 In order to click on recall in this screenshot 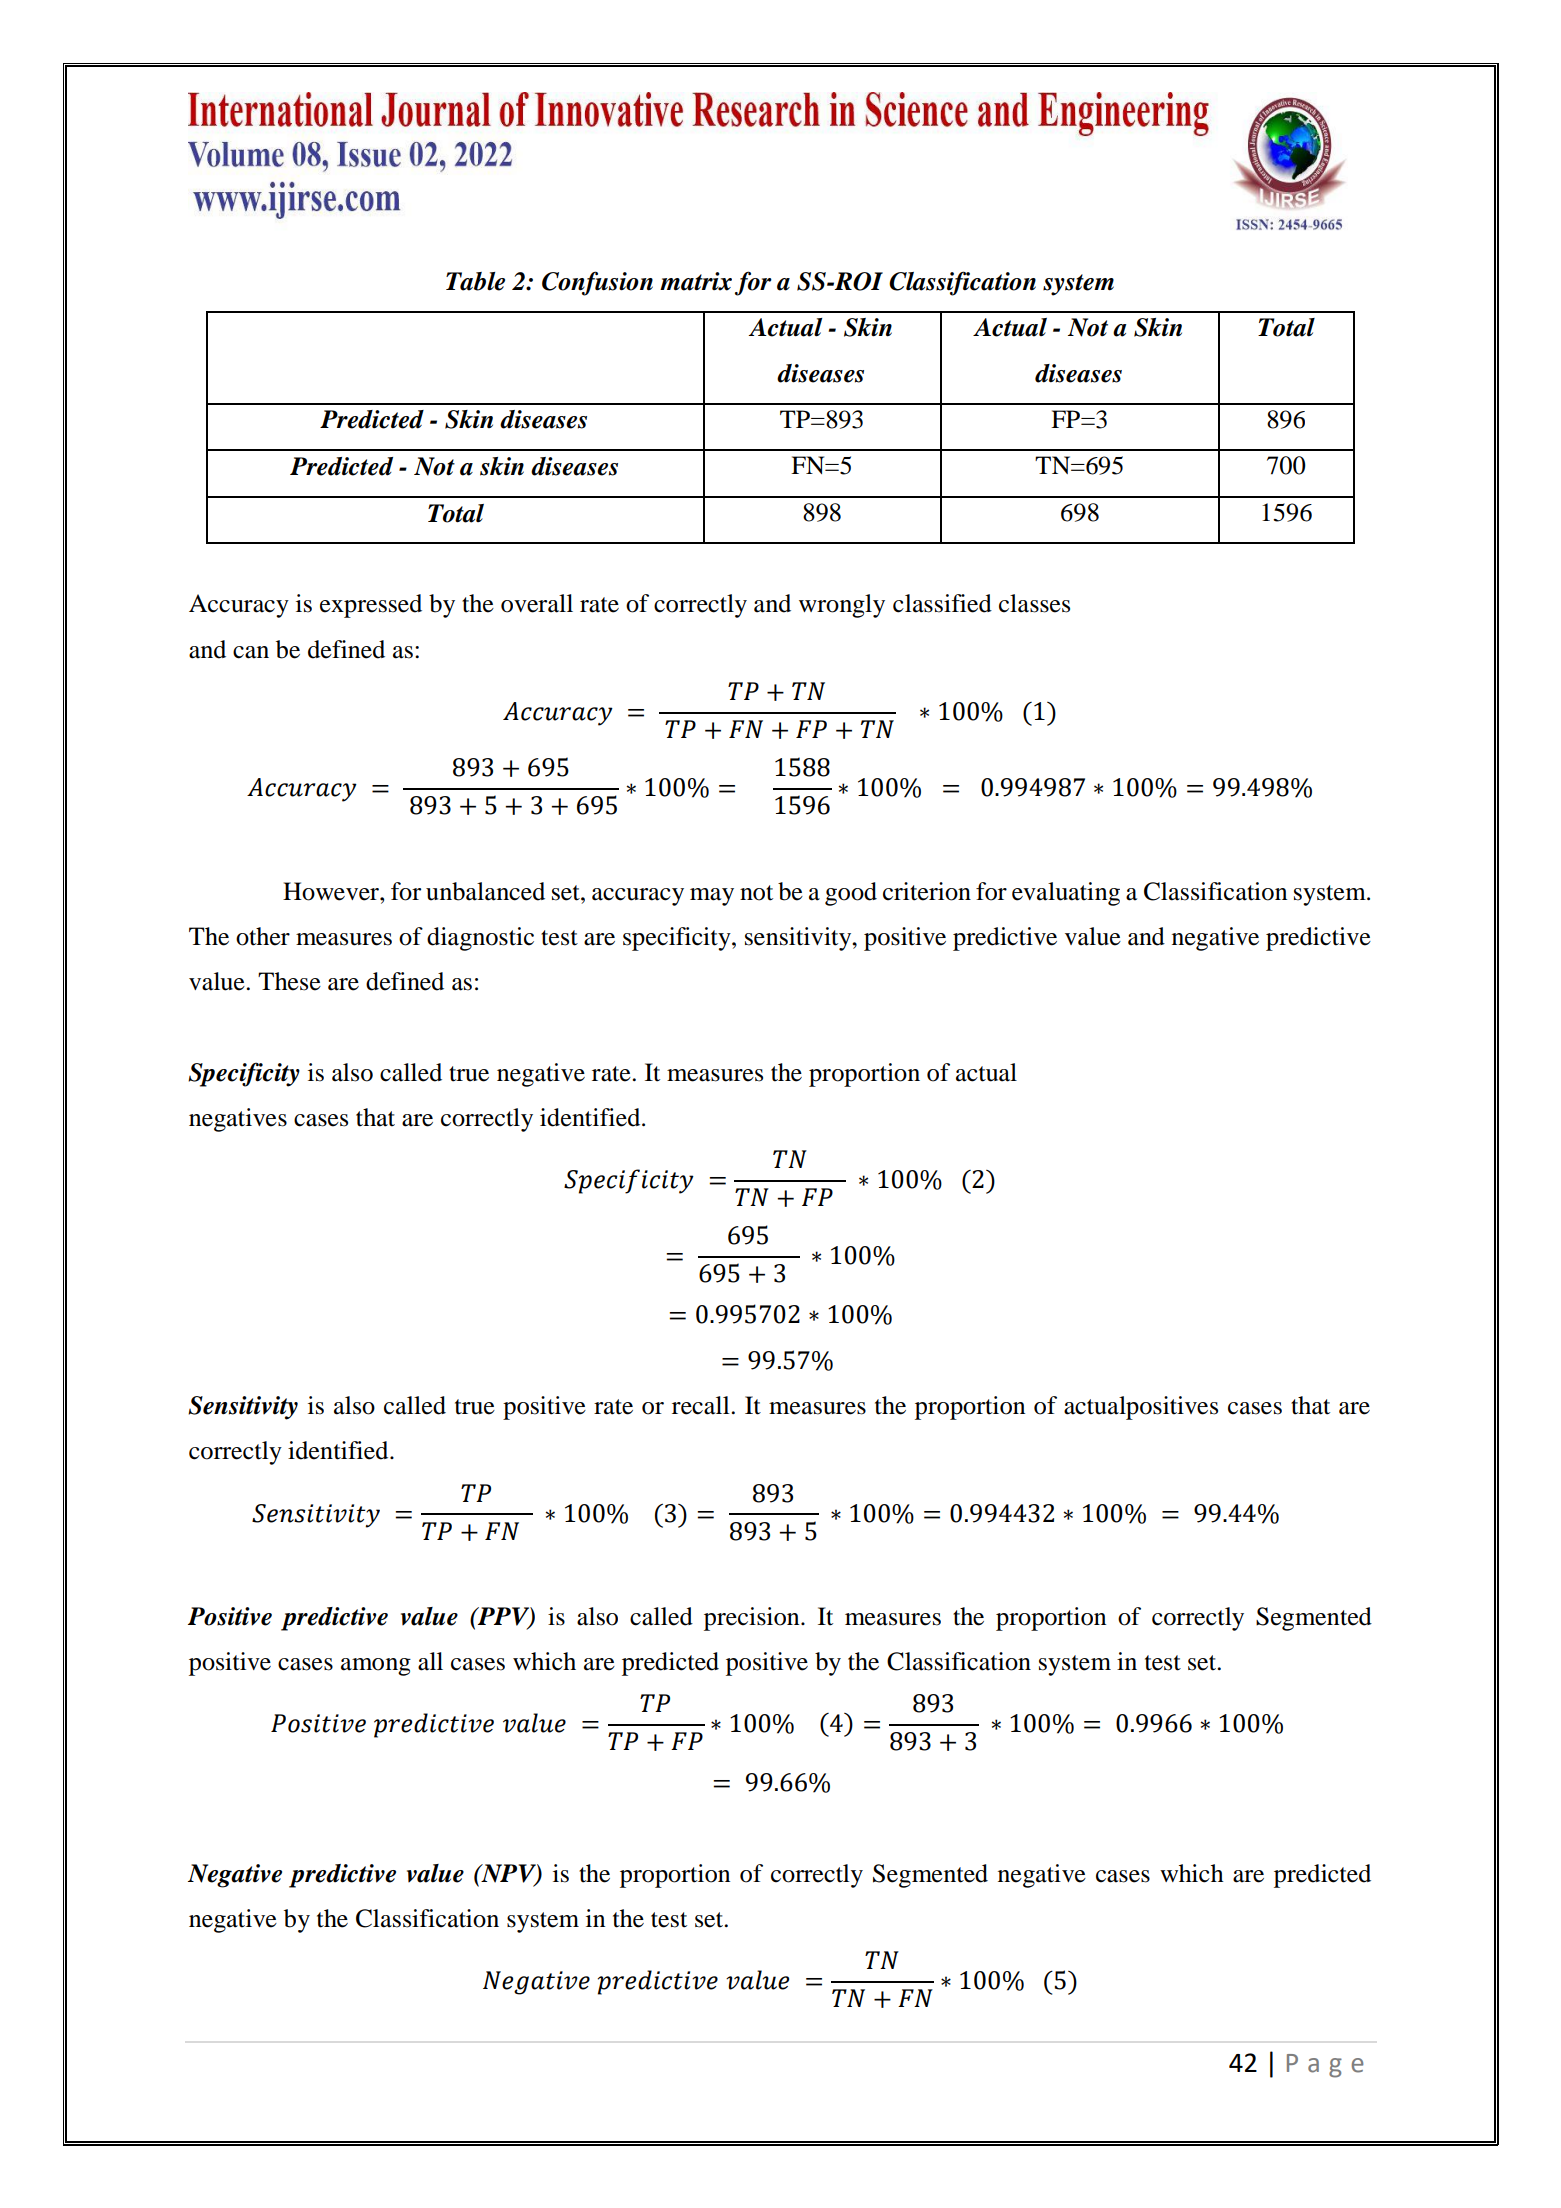, I will do `click(702, 1405)`.
